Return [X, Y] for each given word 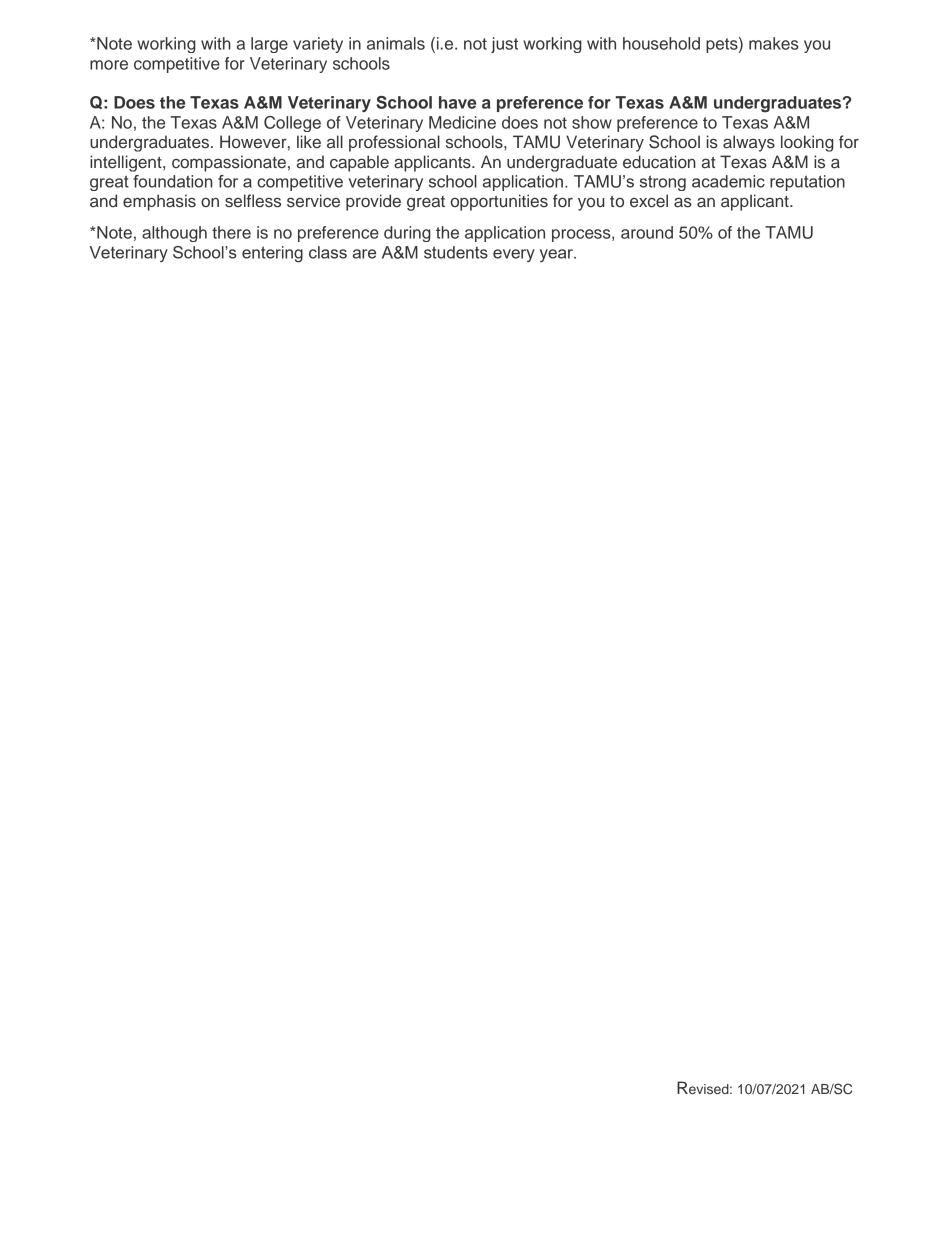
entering [272, 254]
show [592, 122]
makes [774, 43]
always [749, 143]
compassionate [229, 163]
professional [394, 143]
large [269, 45]
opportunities [499, 202]
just [504, 45]
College [292, 124]
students [456, 252]
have [457, 102]
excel [649, 201]
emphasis [159, 202]
